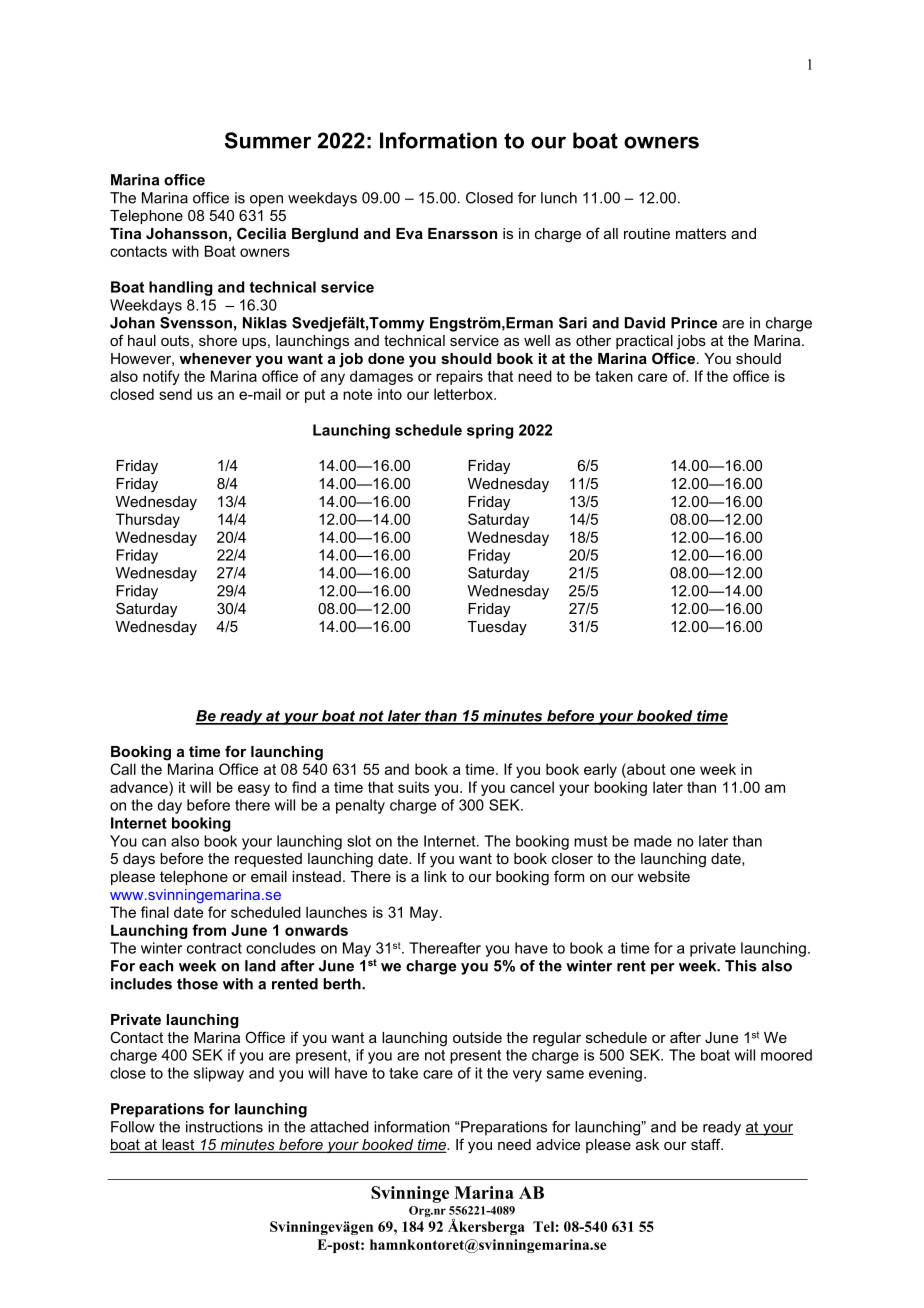  What do you see at coordinates (707, 1144) in the screenshot?
I see `staff` at bounding box center [707, 1144].
